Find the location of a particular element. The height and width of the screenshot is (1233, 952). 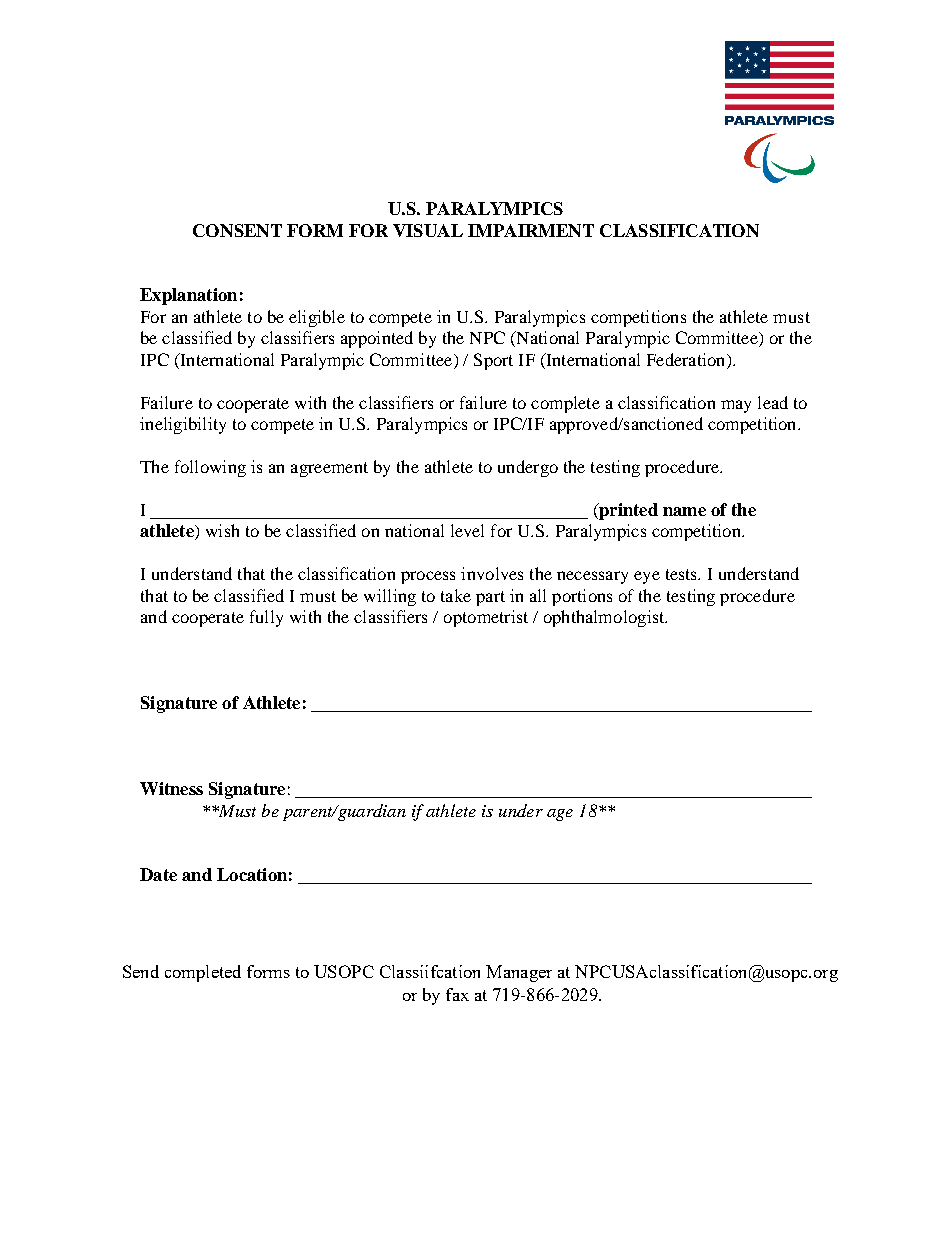

ophthalmologist is located at coordinates (605, 618).
